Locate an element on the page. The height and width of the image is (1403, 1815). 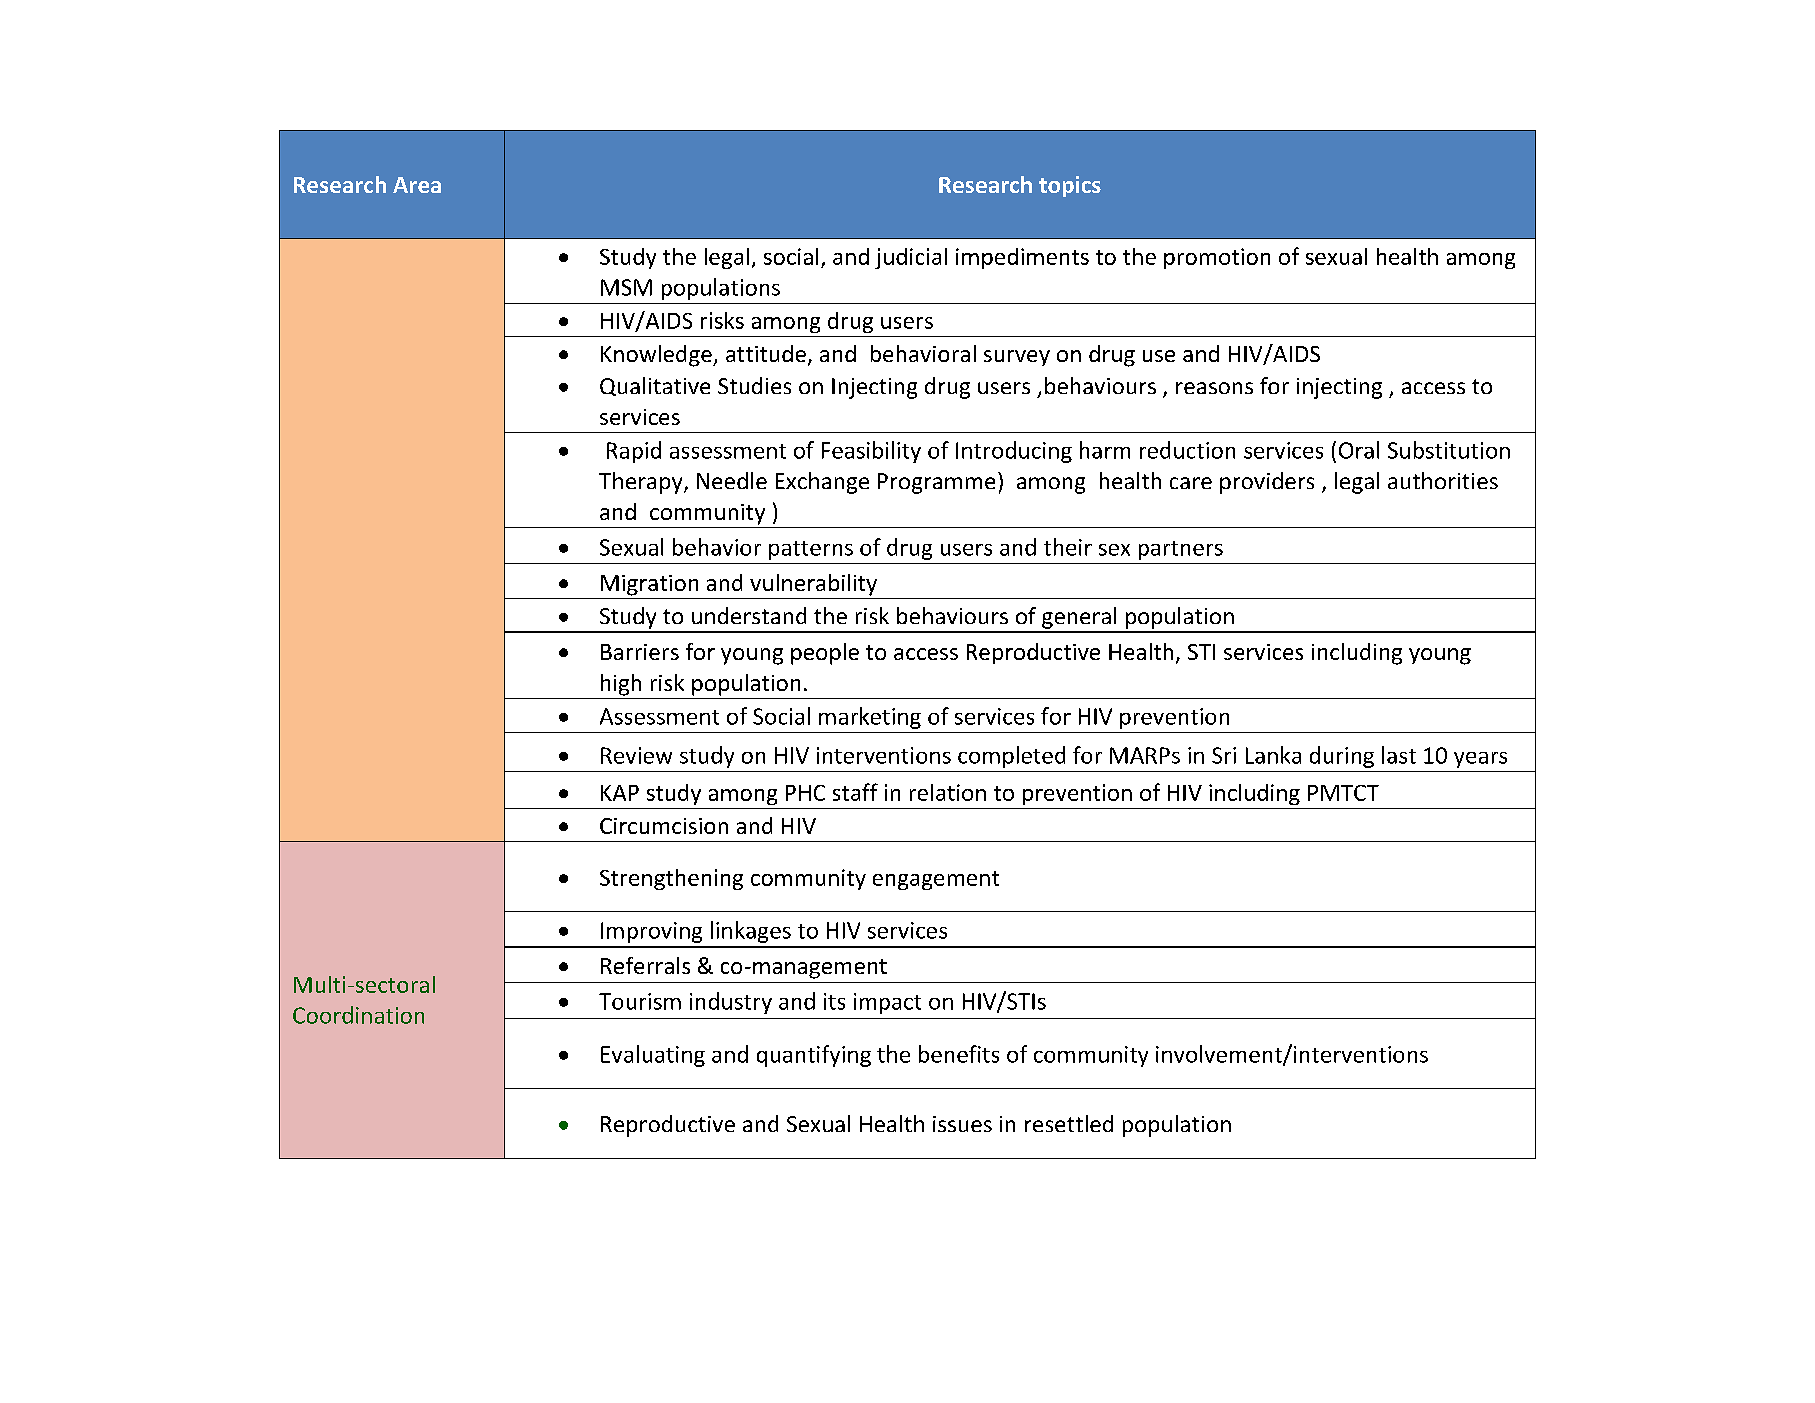
during is located at coordinates (1342, 757).
